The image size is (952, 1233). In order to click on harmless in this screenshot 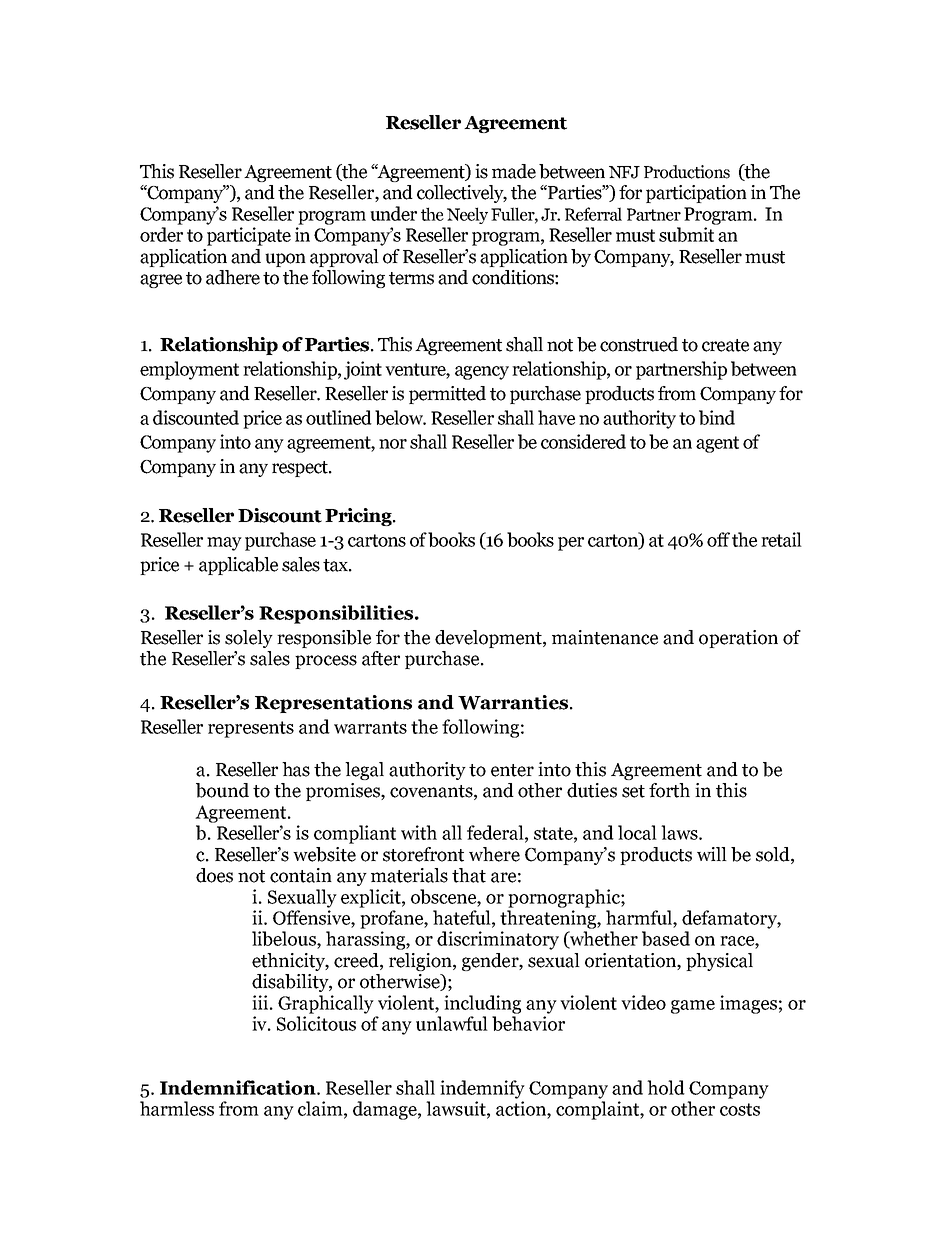, I will do `click(177, 1108)`.
